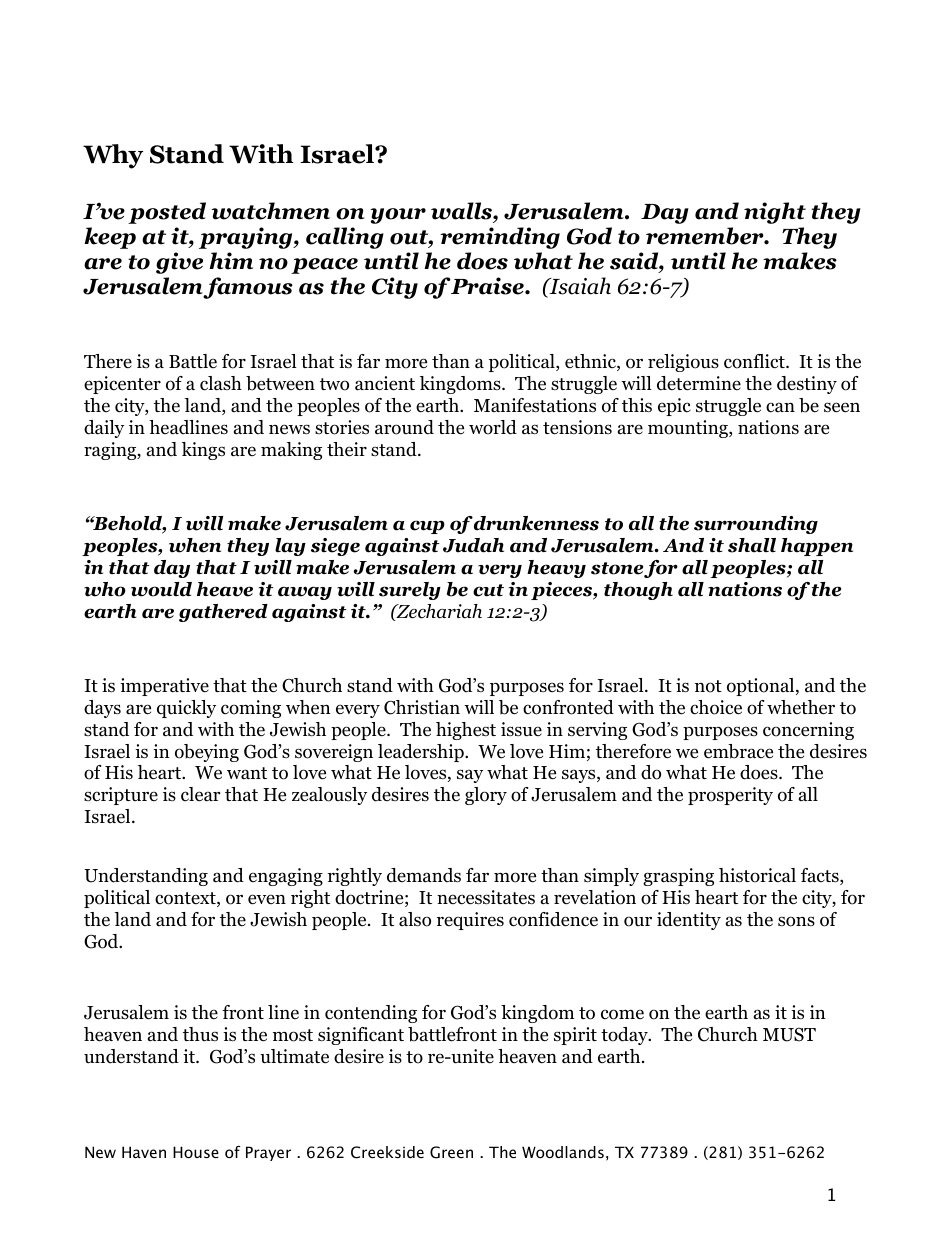 This document has width=952, height=1233. Describe the element at coordinates (427, 527) in the document. I see `cup` at that location.
